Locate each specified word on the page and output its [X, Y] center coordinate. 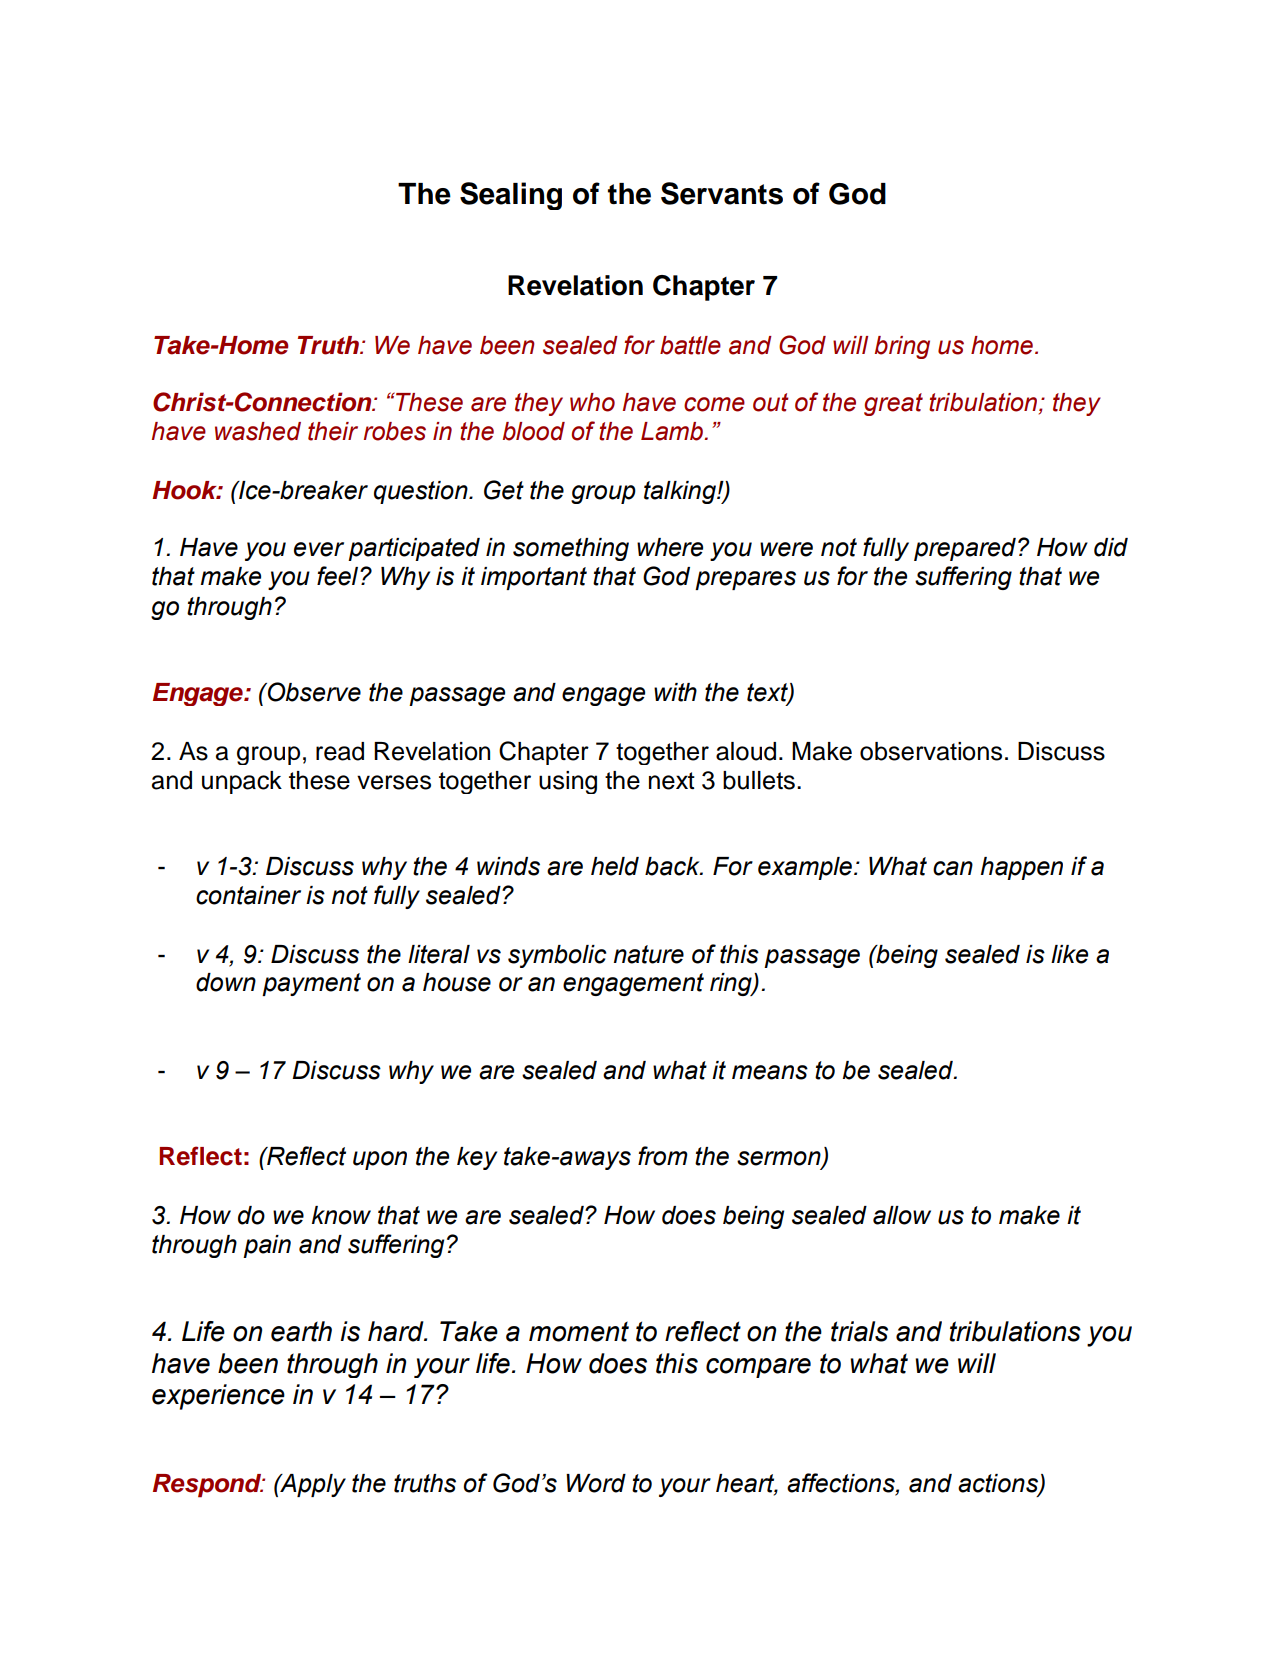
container [248, 895]
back [673, 866]
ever [319, 549]
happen [1022, 868]
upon [380, 1160]
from [663, 1156]
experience [218, 1397]
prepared [966, 549]
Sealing [511, 196]
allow [902, 1215]
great [893, 404]
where [670, 547]
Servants [722, 193]
